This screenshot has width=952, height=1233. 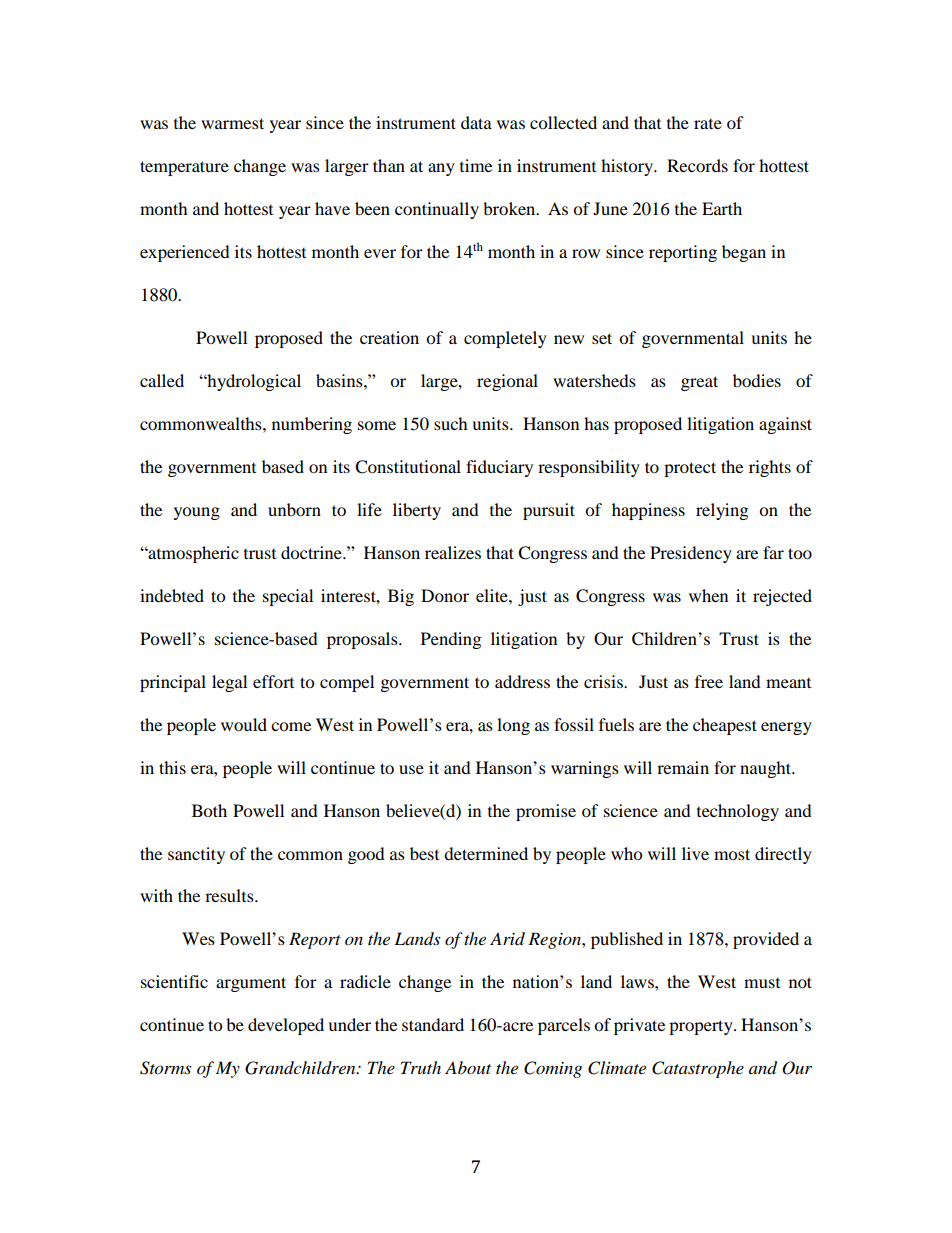 What do you see at coordinates (244, 724) in the screenshot?
I see `would` at bounding box center [244, 724].
